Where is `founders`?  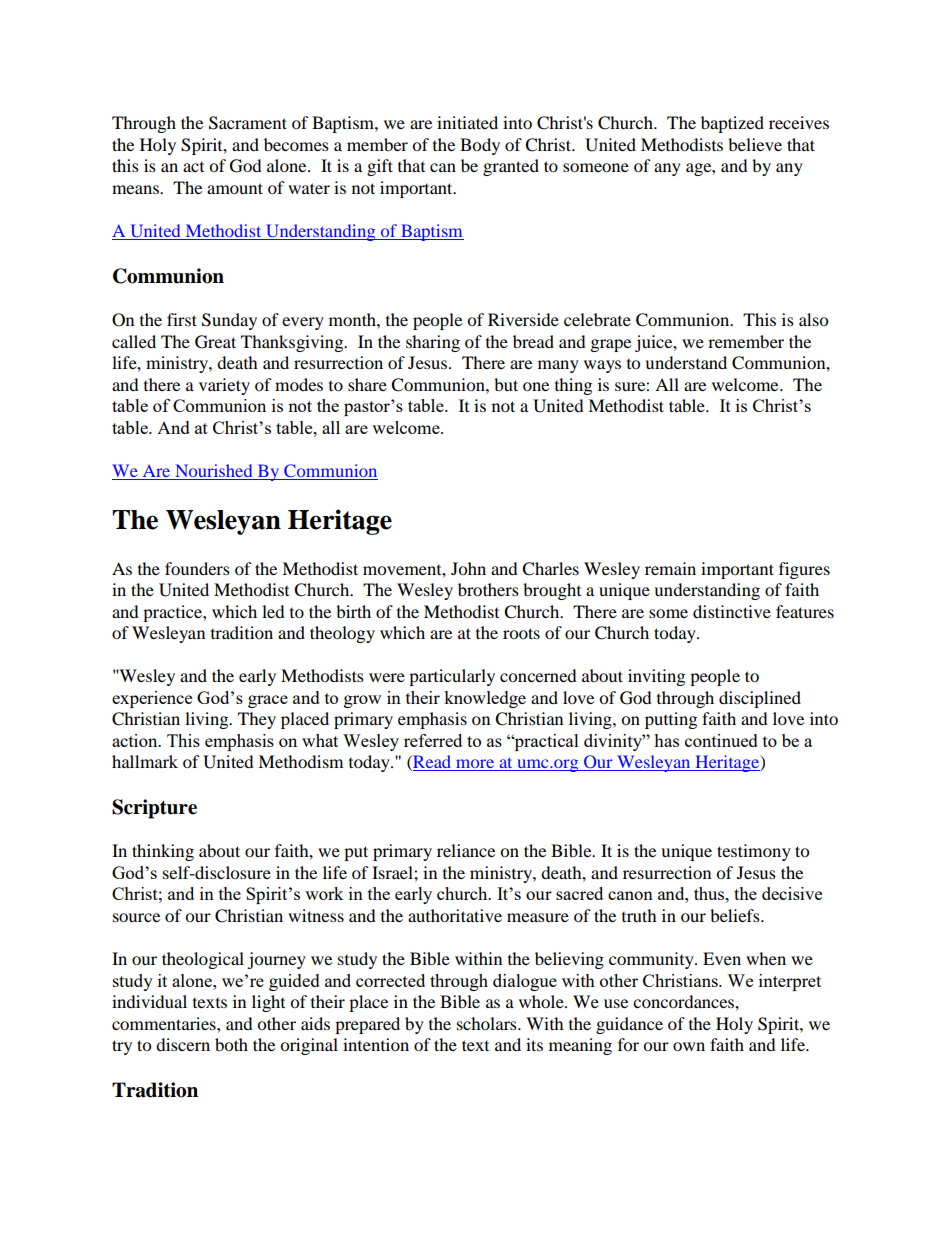 founders is located at coordinates (197, 568).
